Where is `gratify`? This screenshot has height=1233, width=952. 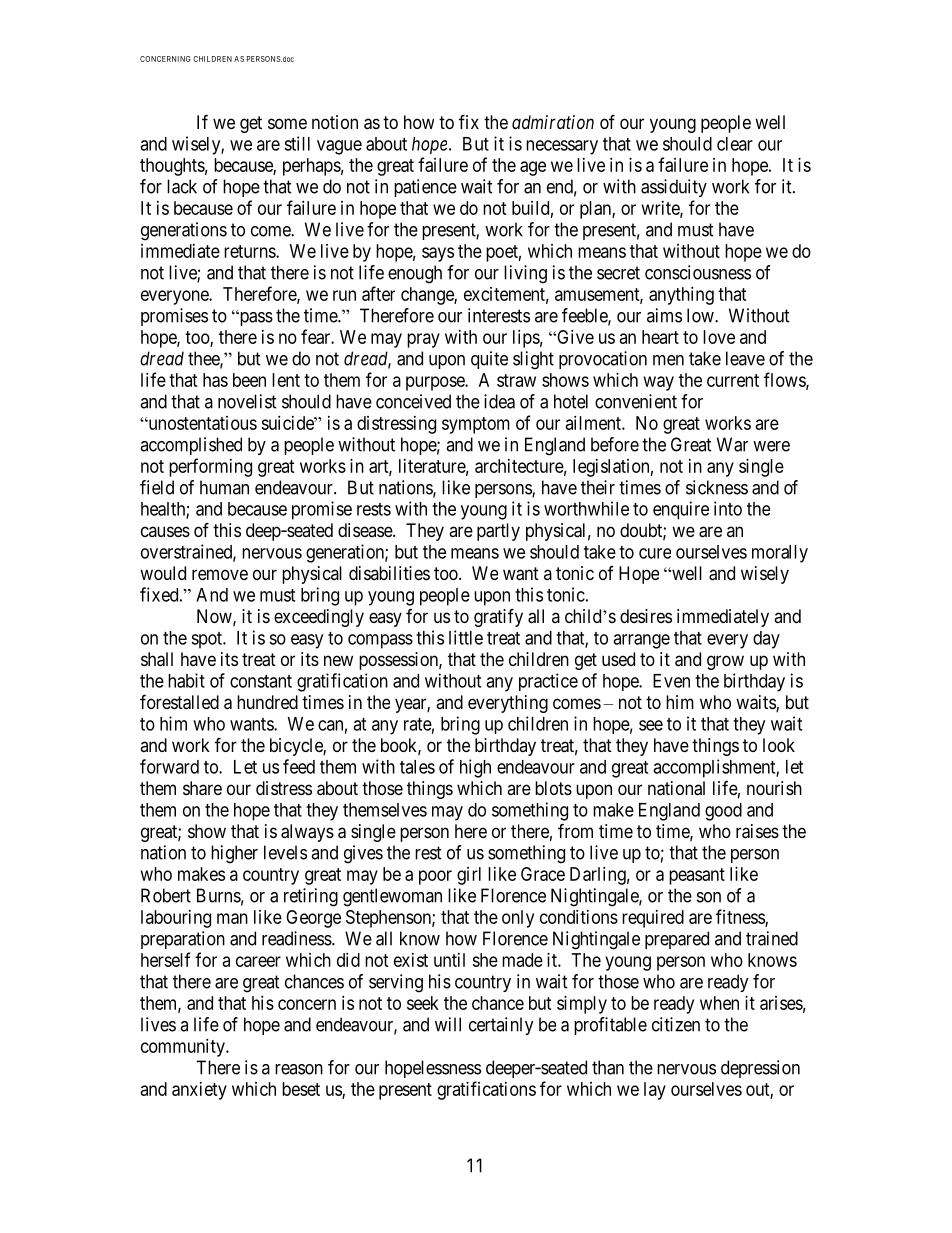 gratify is located at coordinates (498, 617).
